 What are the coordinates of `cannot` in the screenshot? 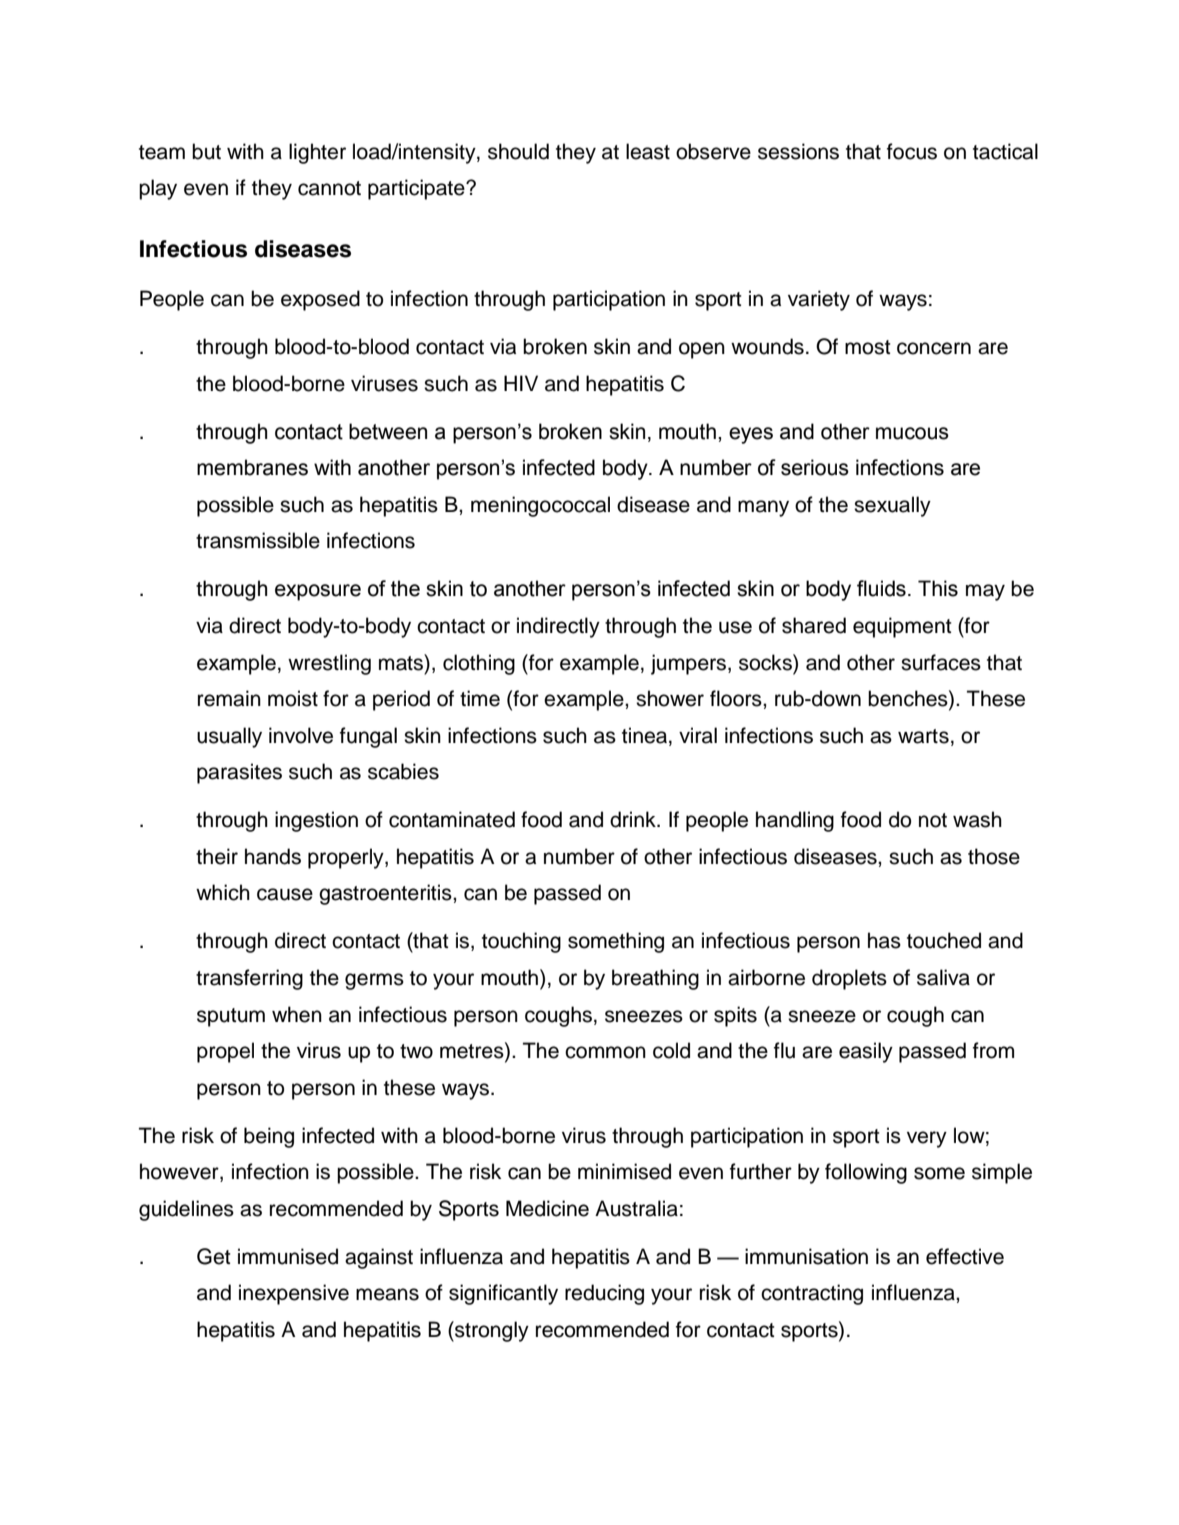 It's located at (329, 188).
